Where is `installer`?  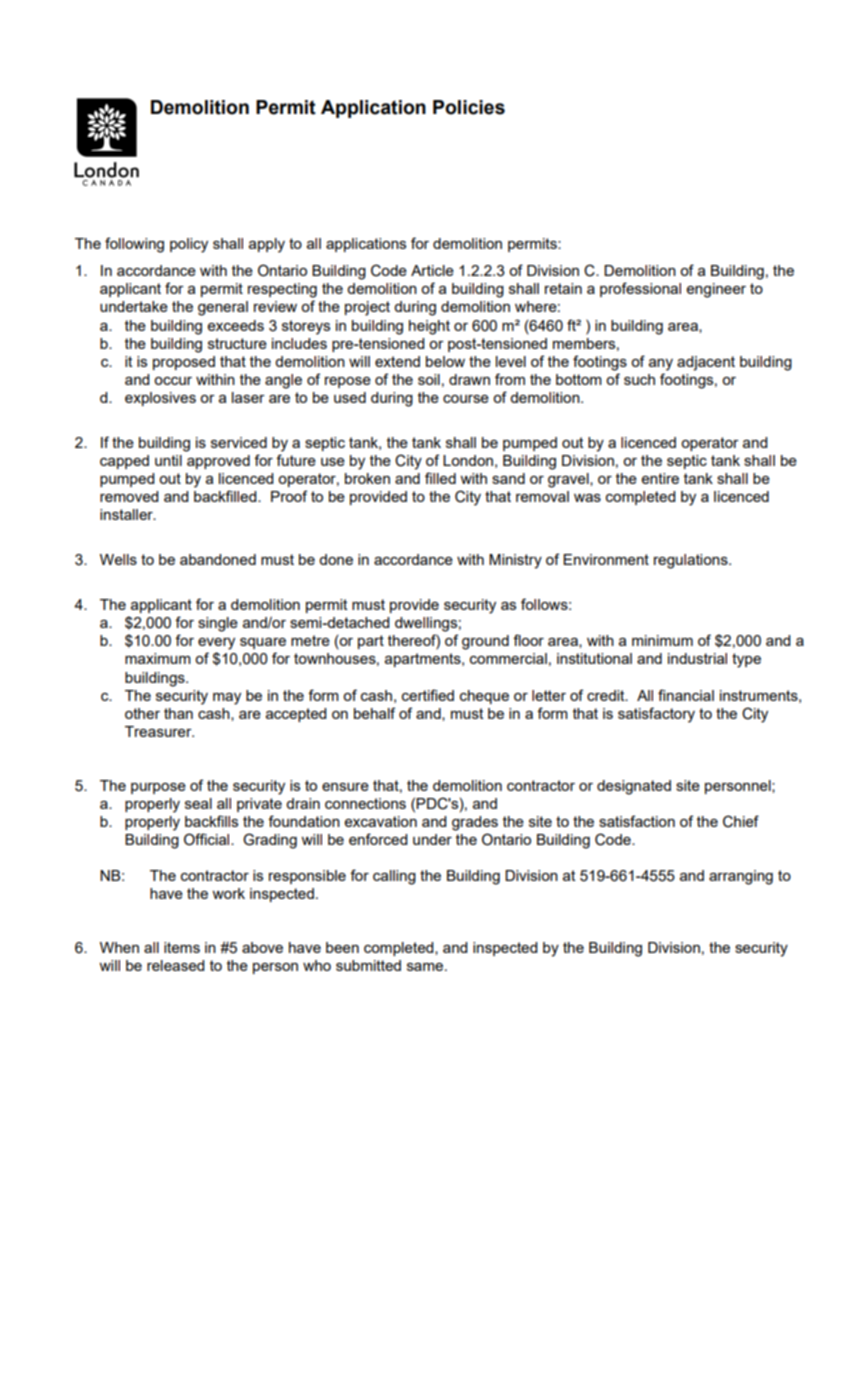 installer is located at coordinates (127, 514).
